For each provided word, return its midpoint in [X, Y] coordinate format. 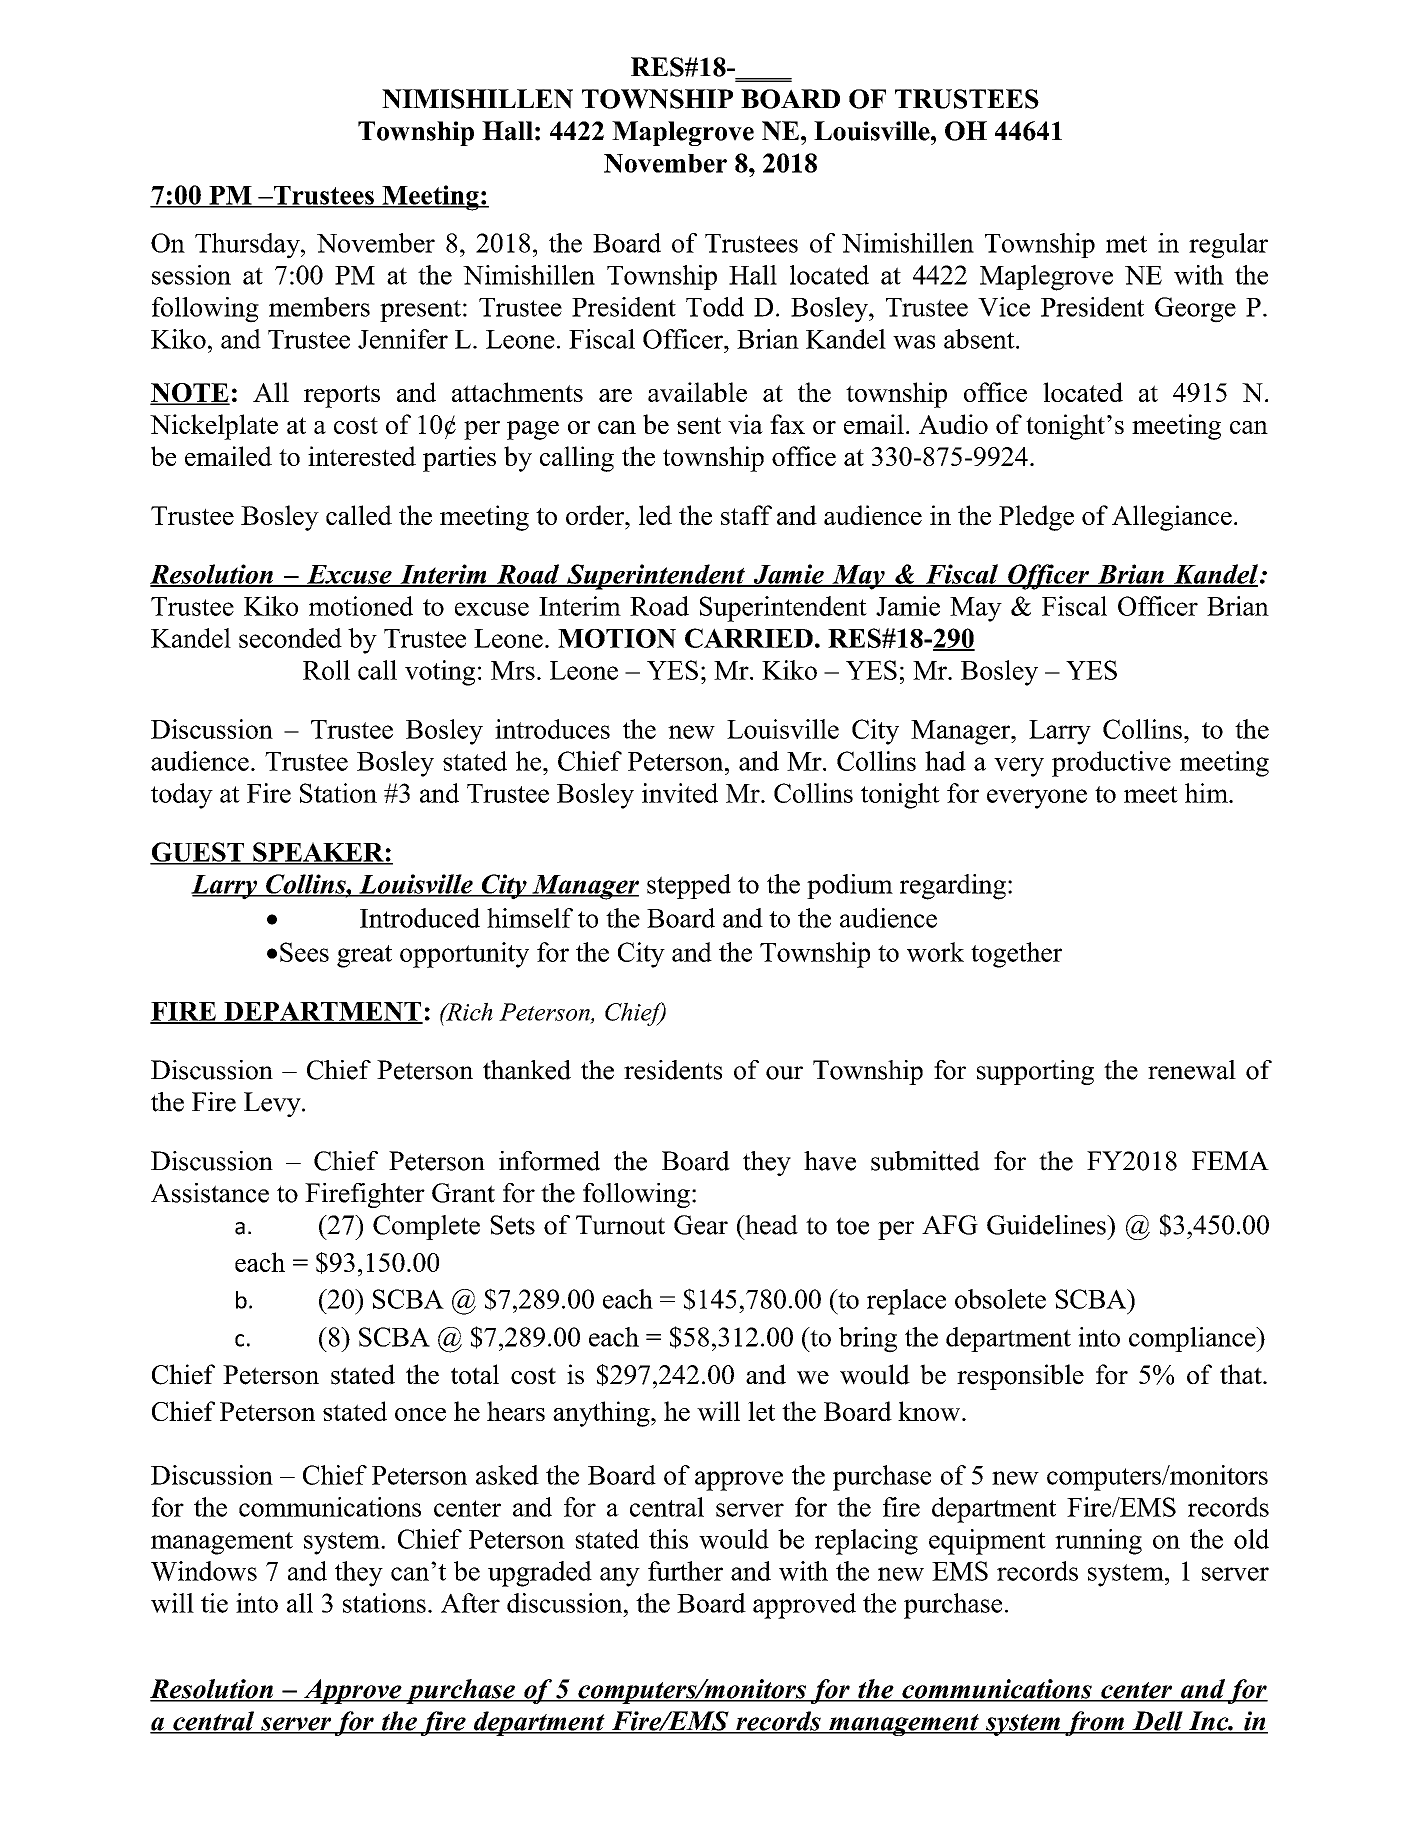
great [364, 956]
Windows [204, 1571]
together [1016, 955]
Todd [715, 307]
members [319, 307]
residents [673, 1070]
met [1126, 244]
